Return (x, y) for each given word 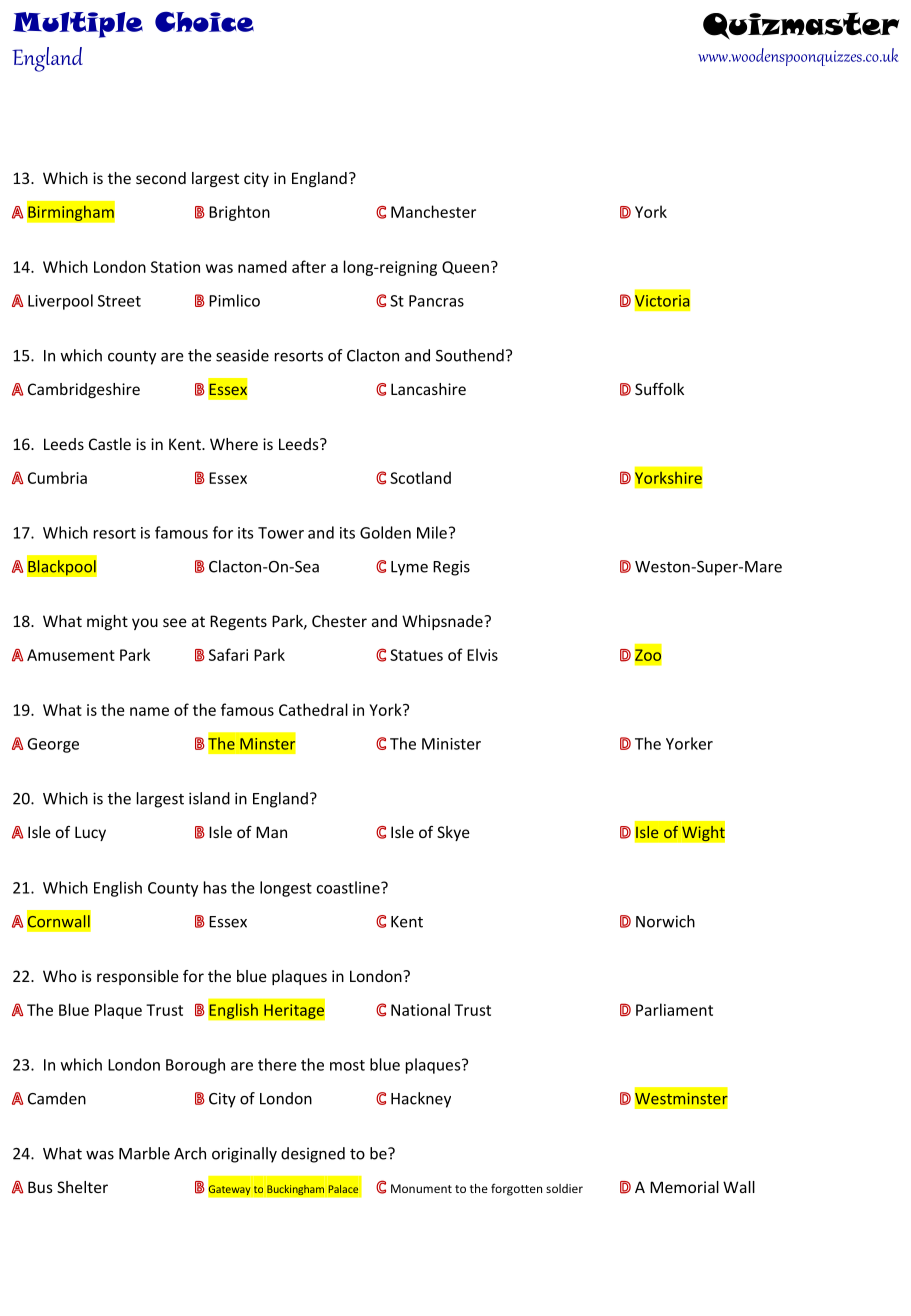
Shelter (82, 1187)
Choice (204, 22)
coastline (349, 887)
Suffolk (659, 389)
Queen (465, 268)
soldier (564, 1188)
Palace (343, 1189)
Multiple (78, 25)
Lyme (409, 568)
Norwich (665, 921)
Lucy (90, 833)
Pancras (436, 301)
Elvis (482, 654)
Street (119, 301)
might (107, 622)
